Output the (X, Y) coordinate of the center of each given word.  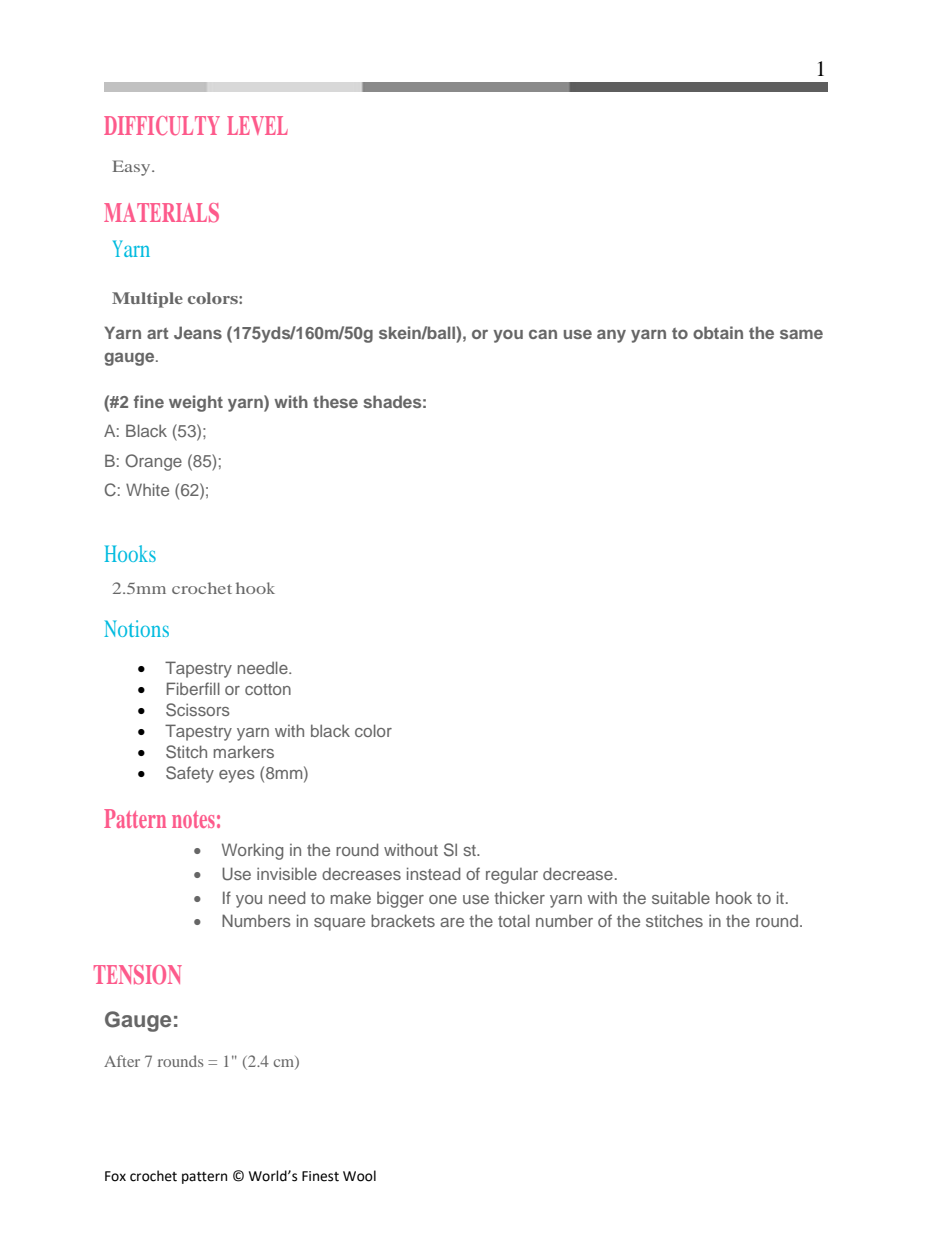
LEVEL (257, 125)
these (335, 401)
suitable (681, 897)
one (443, 899)
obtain (718, 332)
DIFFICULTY (162, 126)
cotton (268, 689)
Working (252, 851)
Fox (115, 1176)
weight (196, 403)
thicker (519, 897)
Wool (359, 1176)
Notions (136, 628)
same (801, 334)
